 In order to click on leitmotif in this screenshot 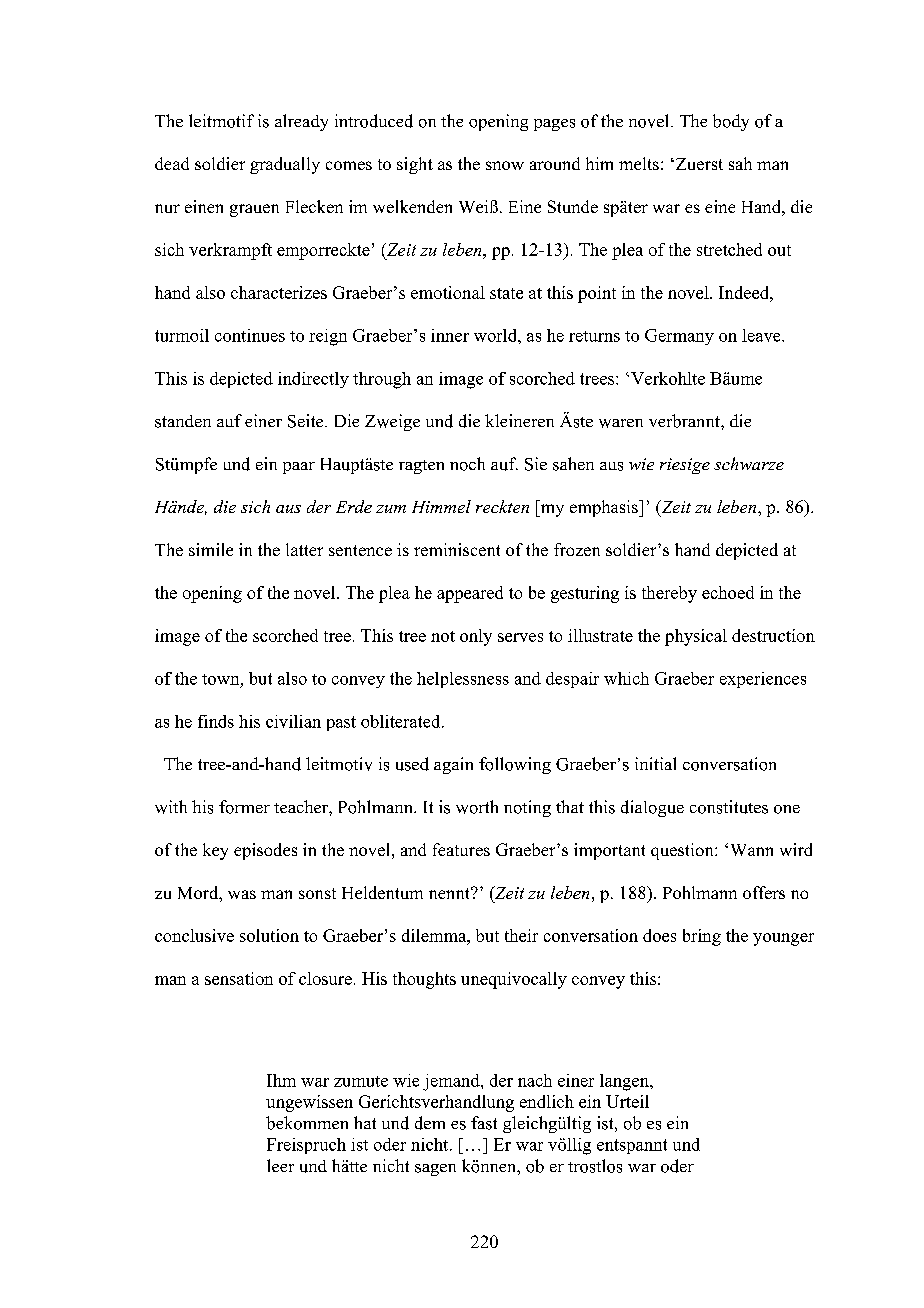, I will do `click(221, 121)`.
